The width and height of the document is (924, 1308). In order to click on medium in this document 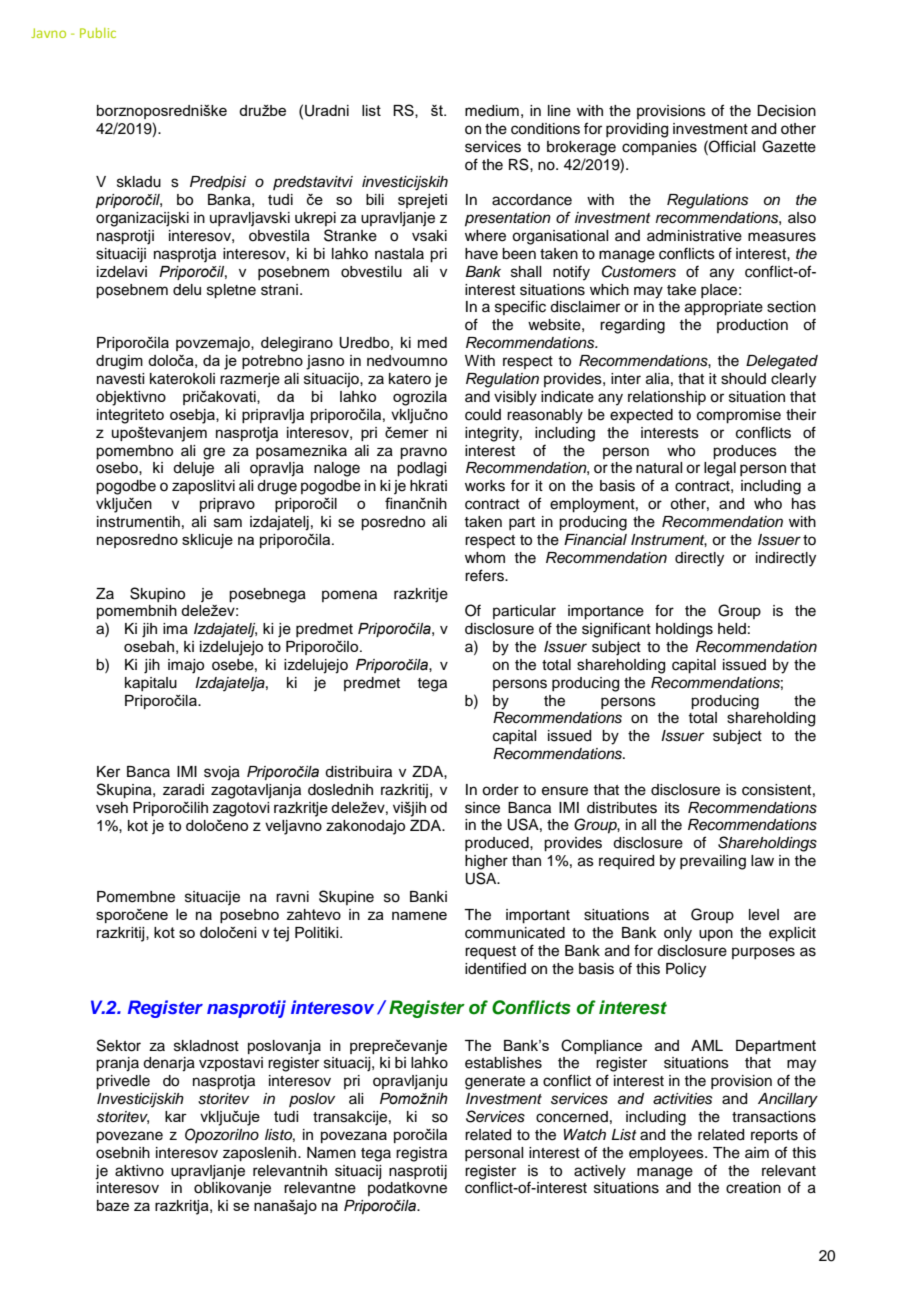, I will do `click(492, 111)`.
